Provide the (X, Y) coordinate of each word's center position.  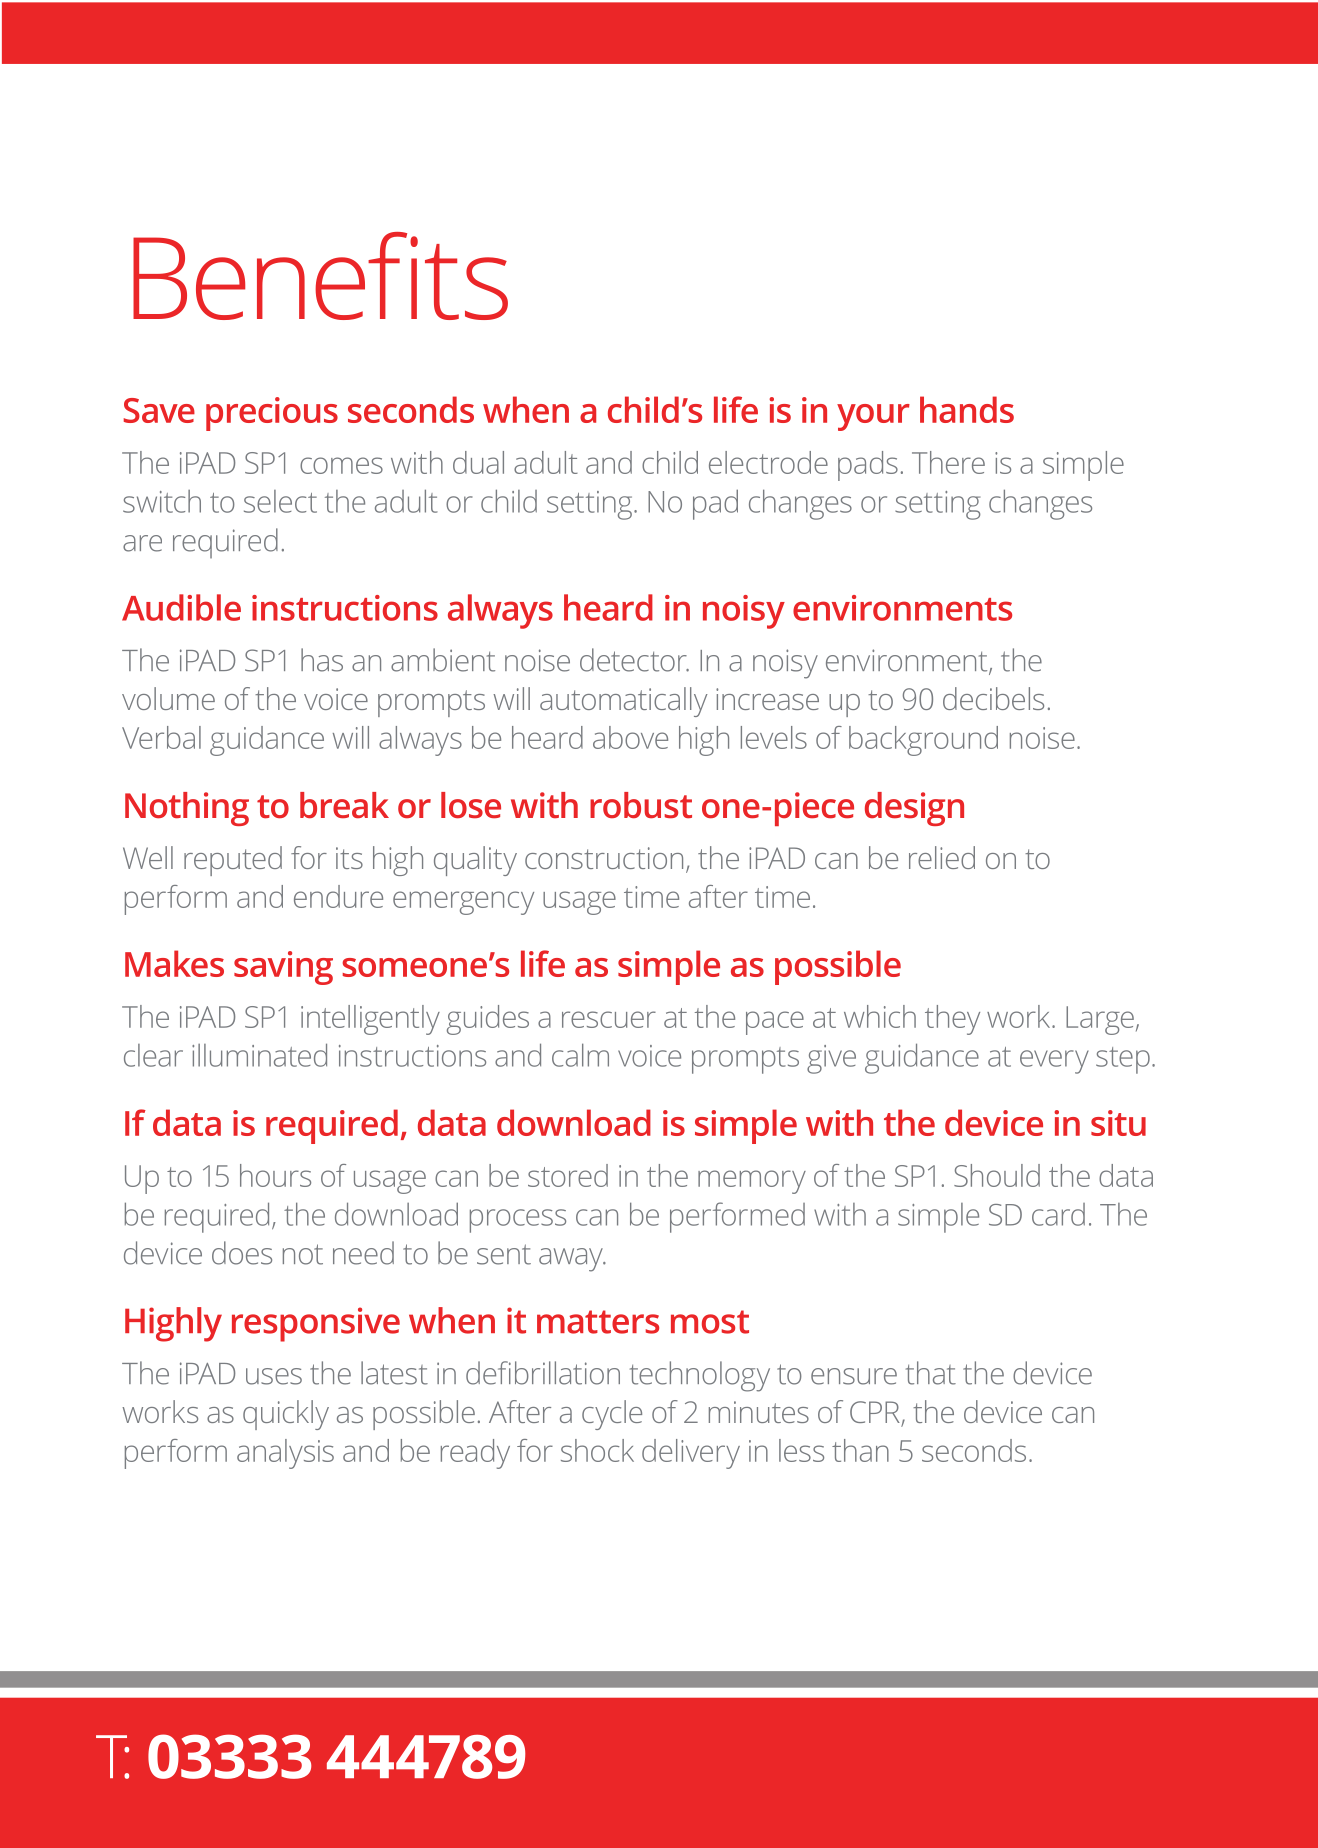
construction (604, 858)
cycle (612, 1415)
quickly (286, 1415)
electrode (768, 462)
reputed (233, 861)
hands (967, 409)
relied (942, 857)
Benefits (320, 276)
